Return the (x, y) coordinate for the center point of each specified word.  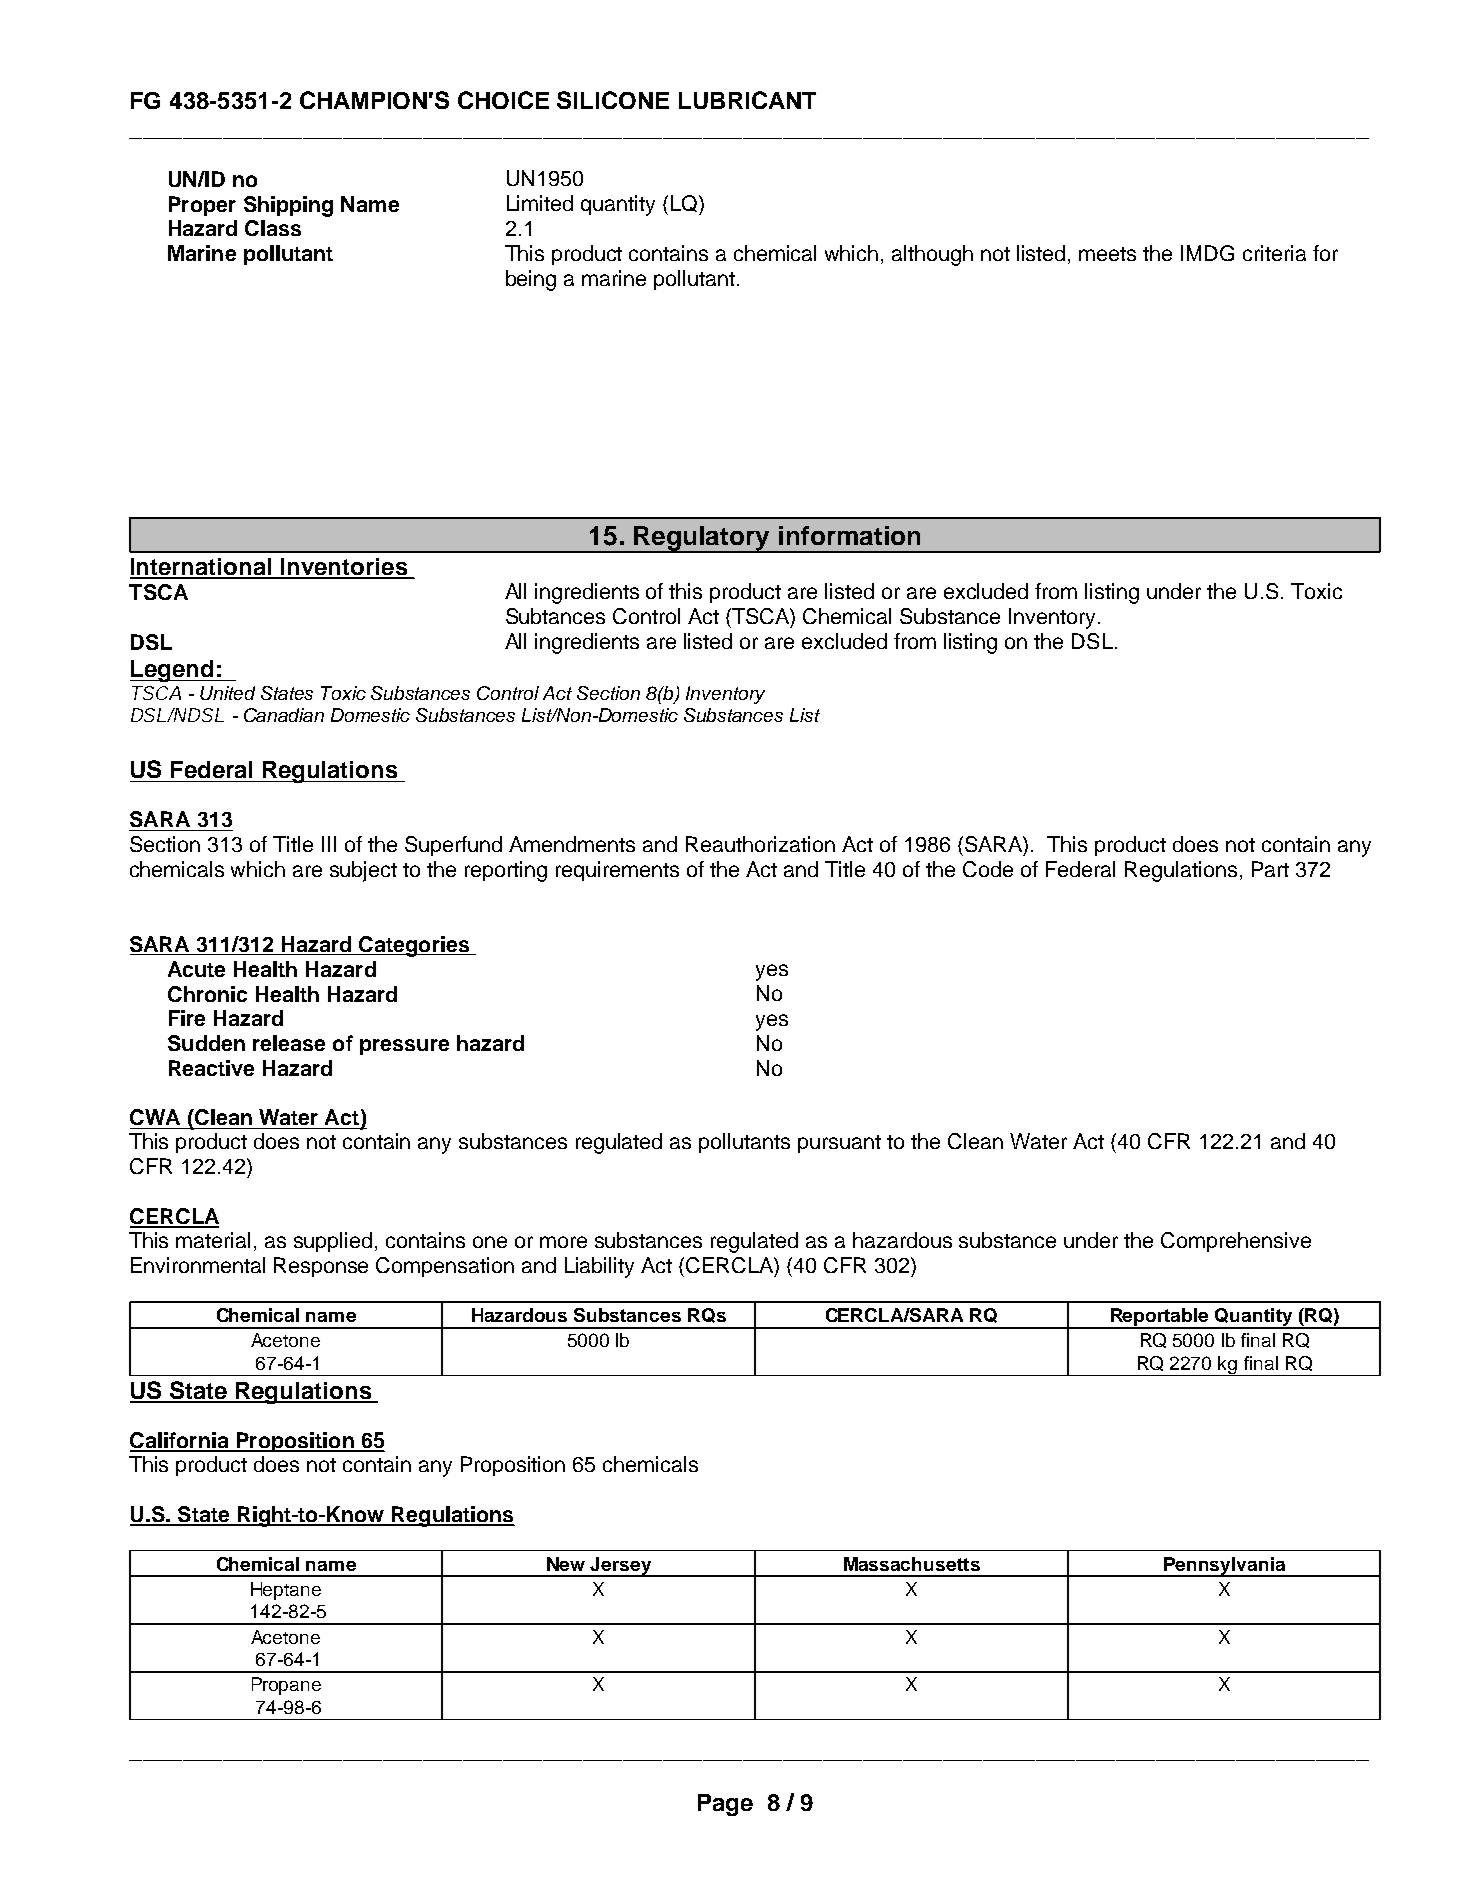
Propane (286, 1686)
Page (725, 1805)
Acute (196, 969)
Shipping (288, 206)
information (849, 535)
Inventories (344, 568)
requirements (617, 871)
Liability (599, 1267)
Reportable (1160, 1318)
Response (321, 1267)
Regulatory (702, 539)
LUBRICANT (747, 100)
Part (1270, 869)
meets (1107, 254)
